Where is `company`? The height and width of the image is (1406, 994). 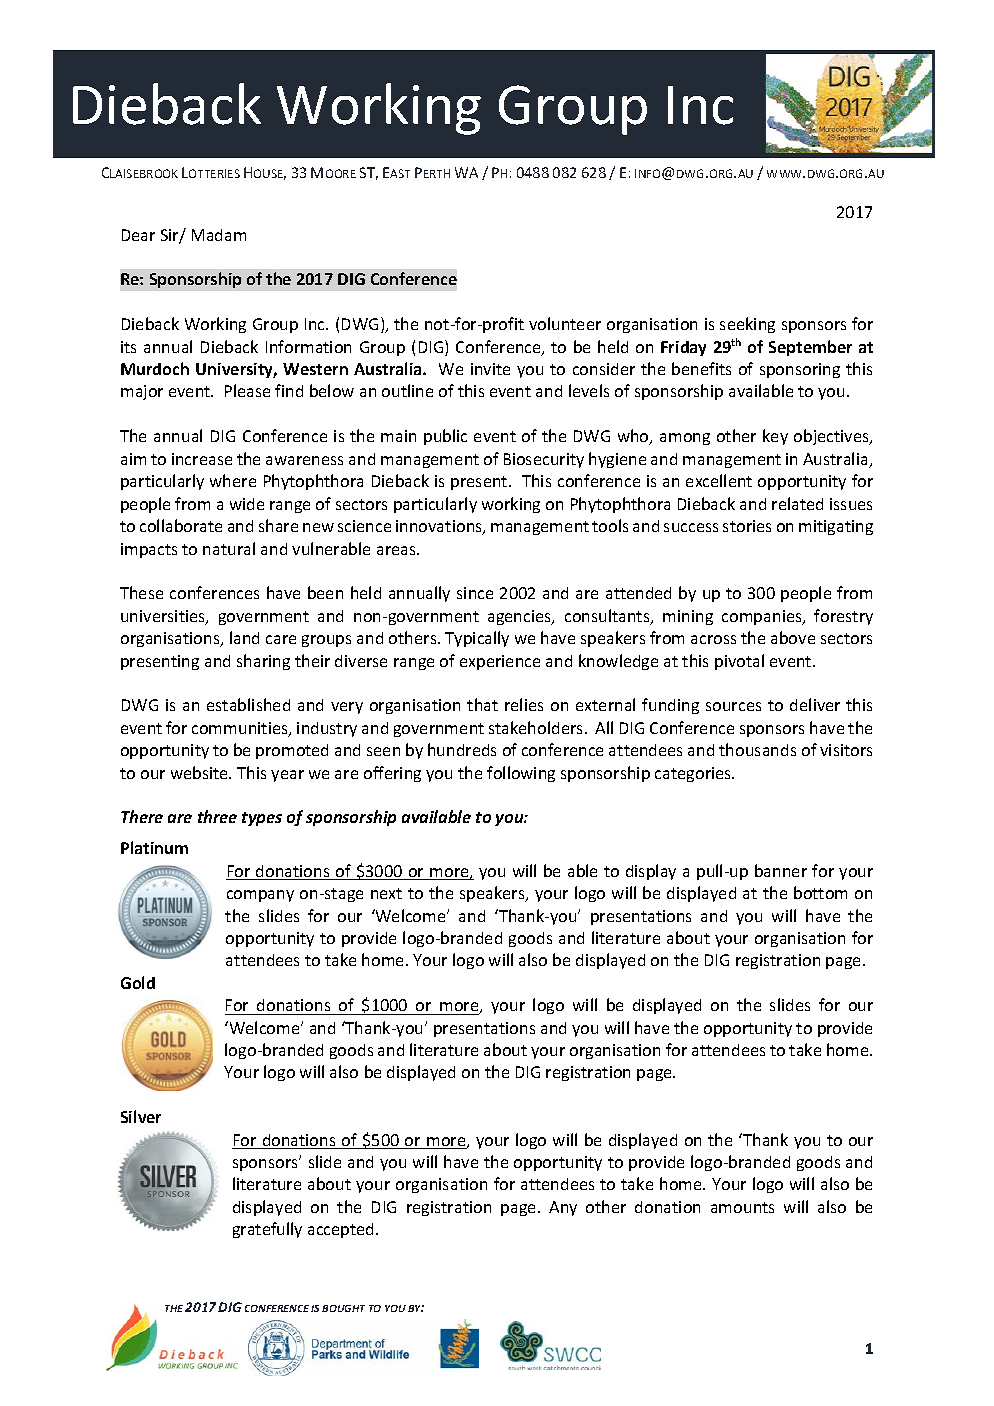 company is located at coordinates (260, 896).
